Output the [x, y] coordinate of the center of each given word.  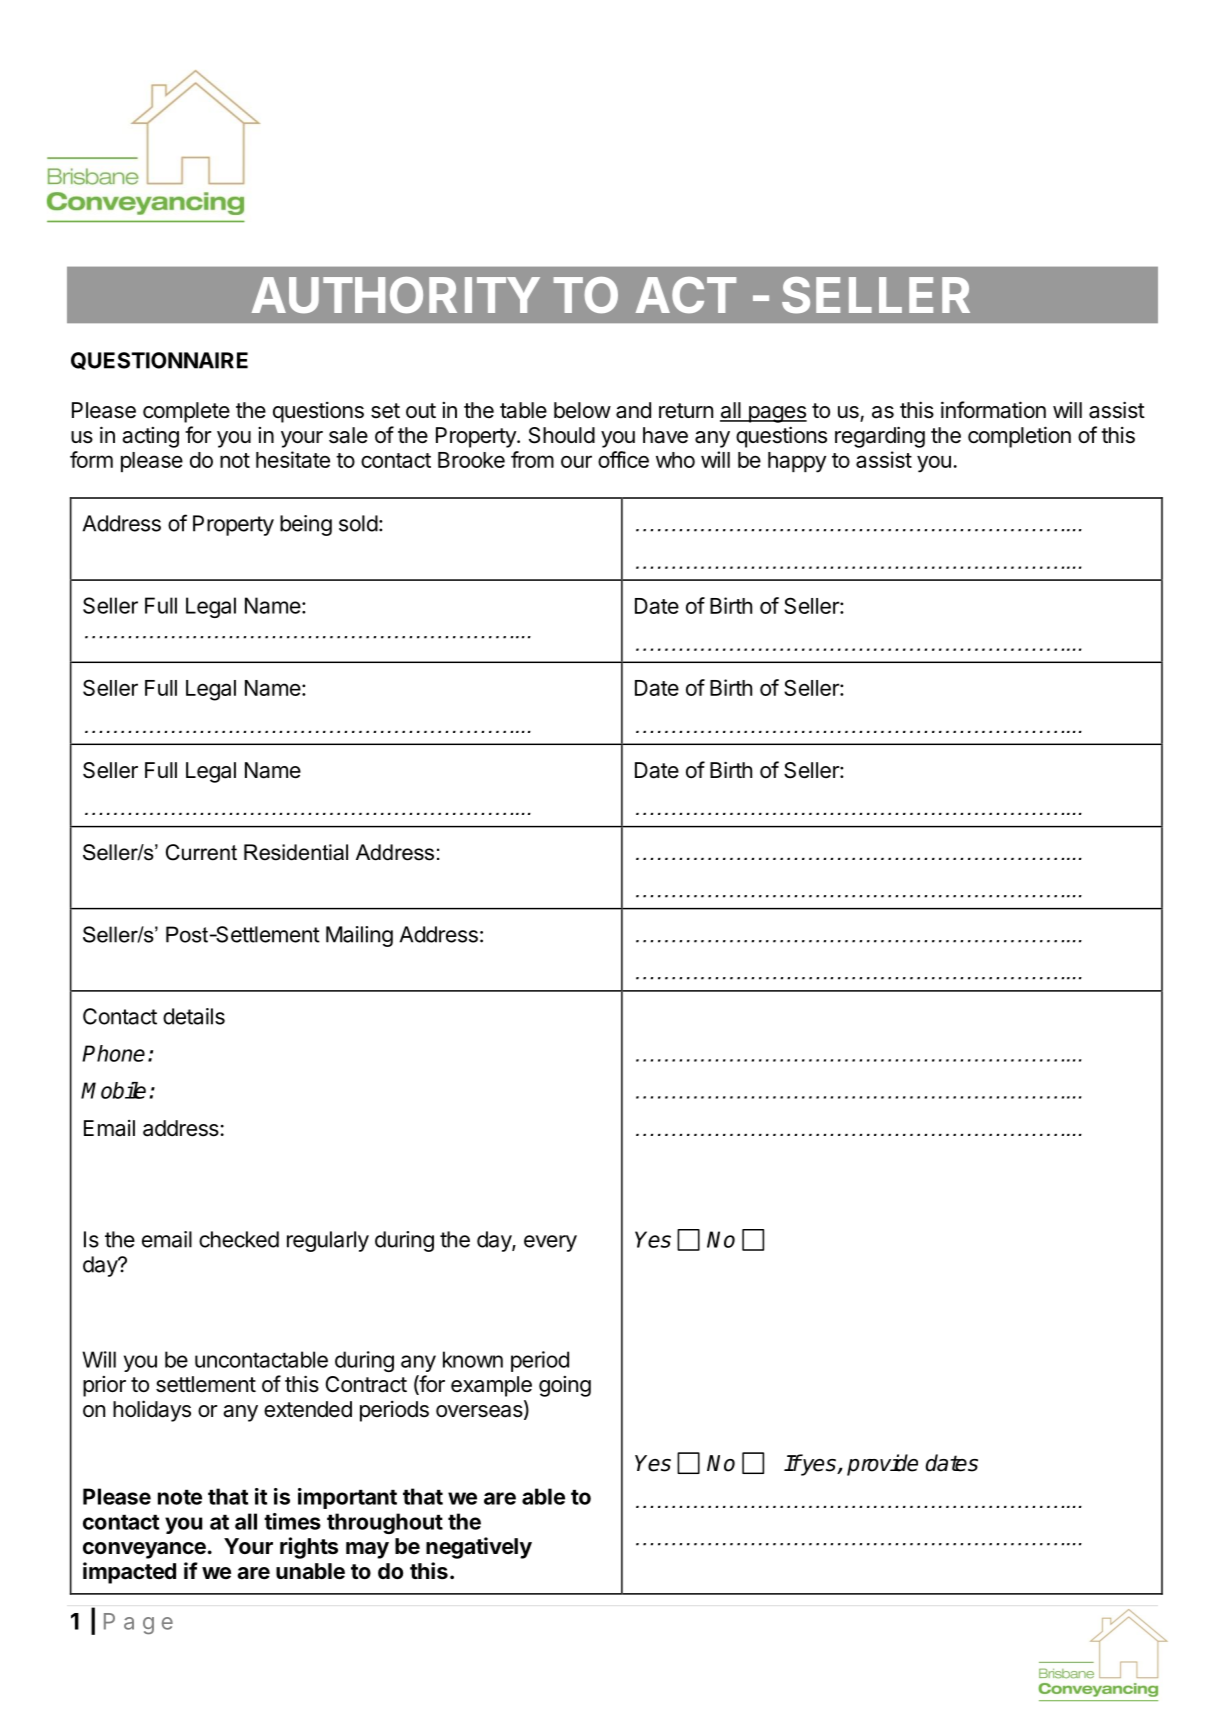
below [582, 410]
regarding [880, 437]
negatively [479, 1548]
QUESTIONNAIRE [159, 361]
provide [882, 1465]
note [180, 1497]
